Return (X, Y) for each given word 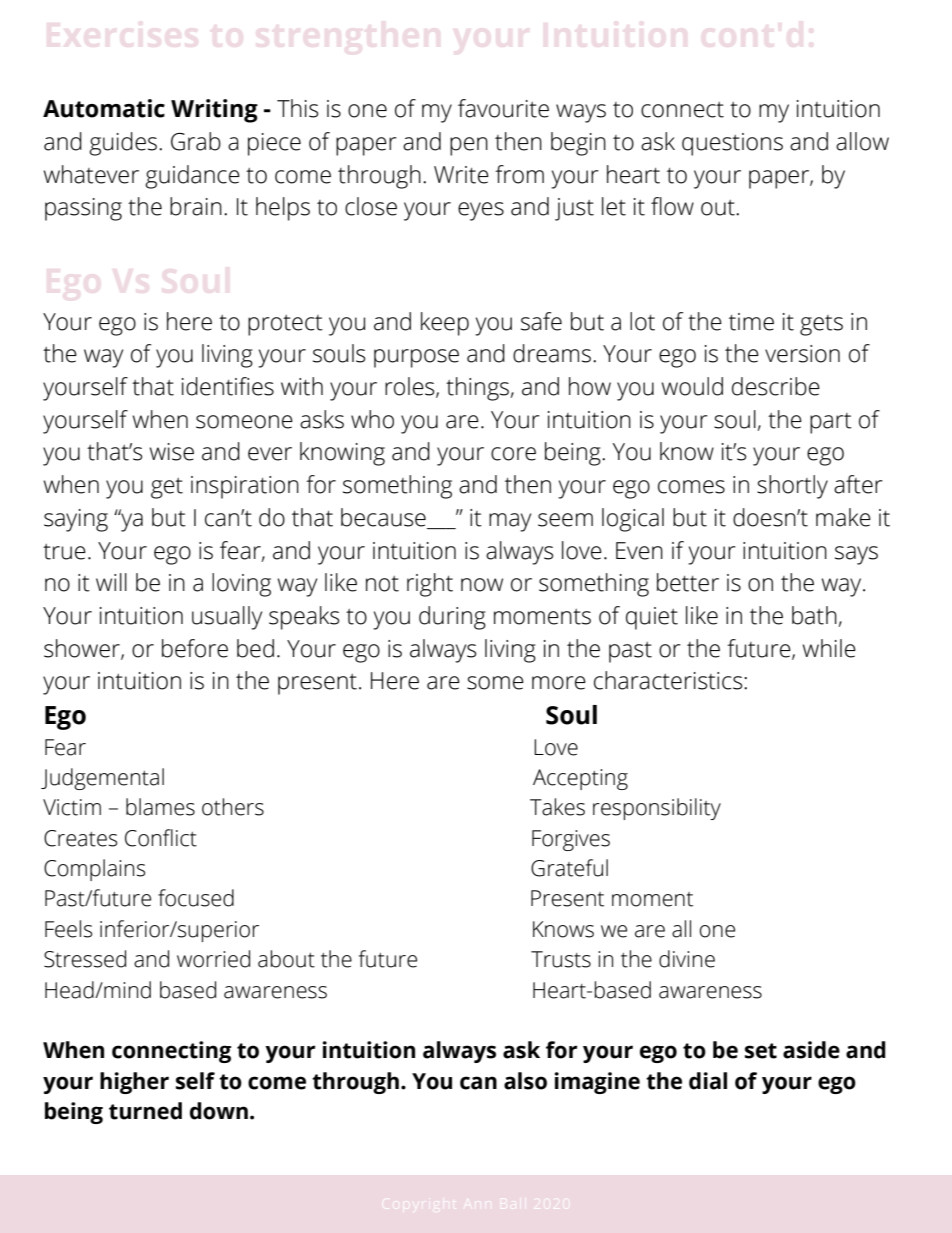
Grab (196, 141)
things (478, 389)
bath (815, 616)
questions (732, 144)
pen (469, 146)
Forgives (571, 840)
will (111, 582)
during (452, 618)
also (525, 1081)
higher (134, 1083)
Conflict (161, 838)
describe (776, 386)
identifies (228, 386)
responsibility (657, 809)
